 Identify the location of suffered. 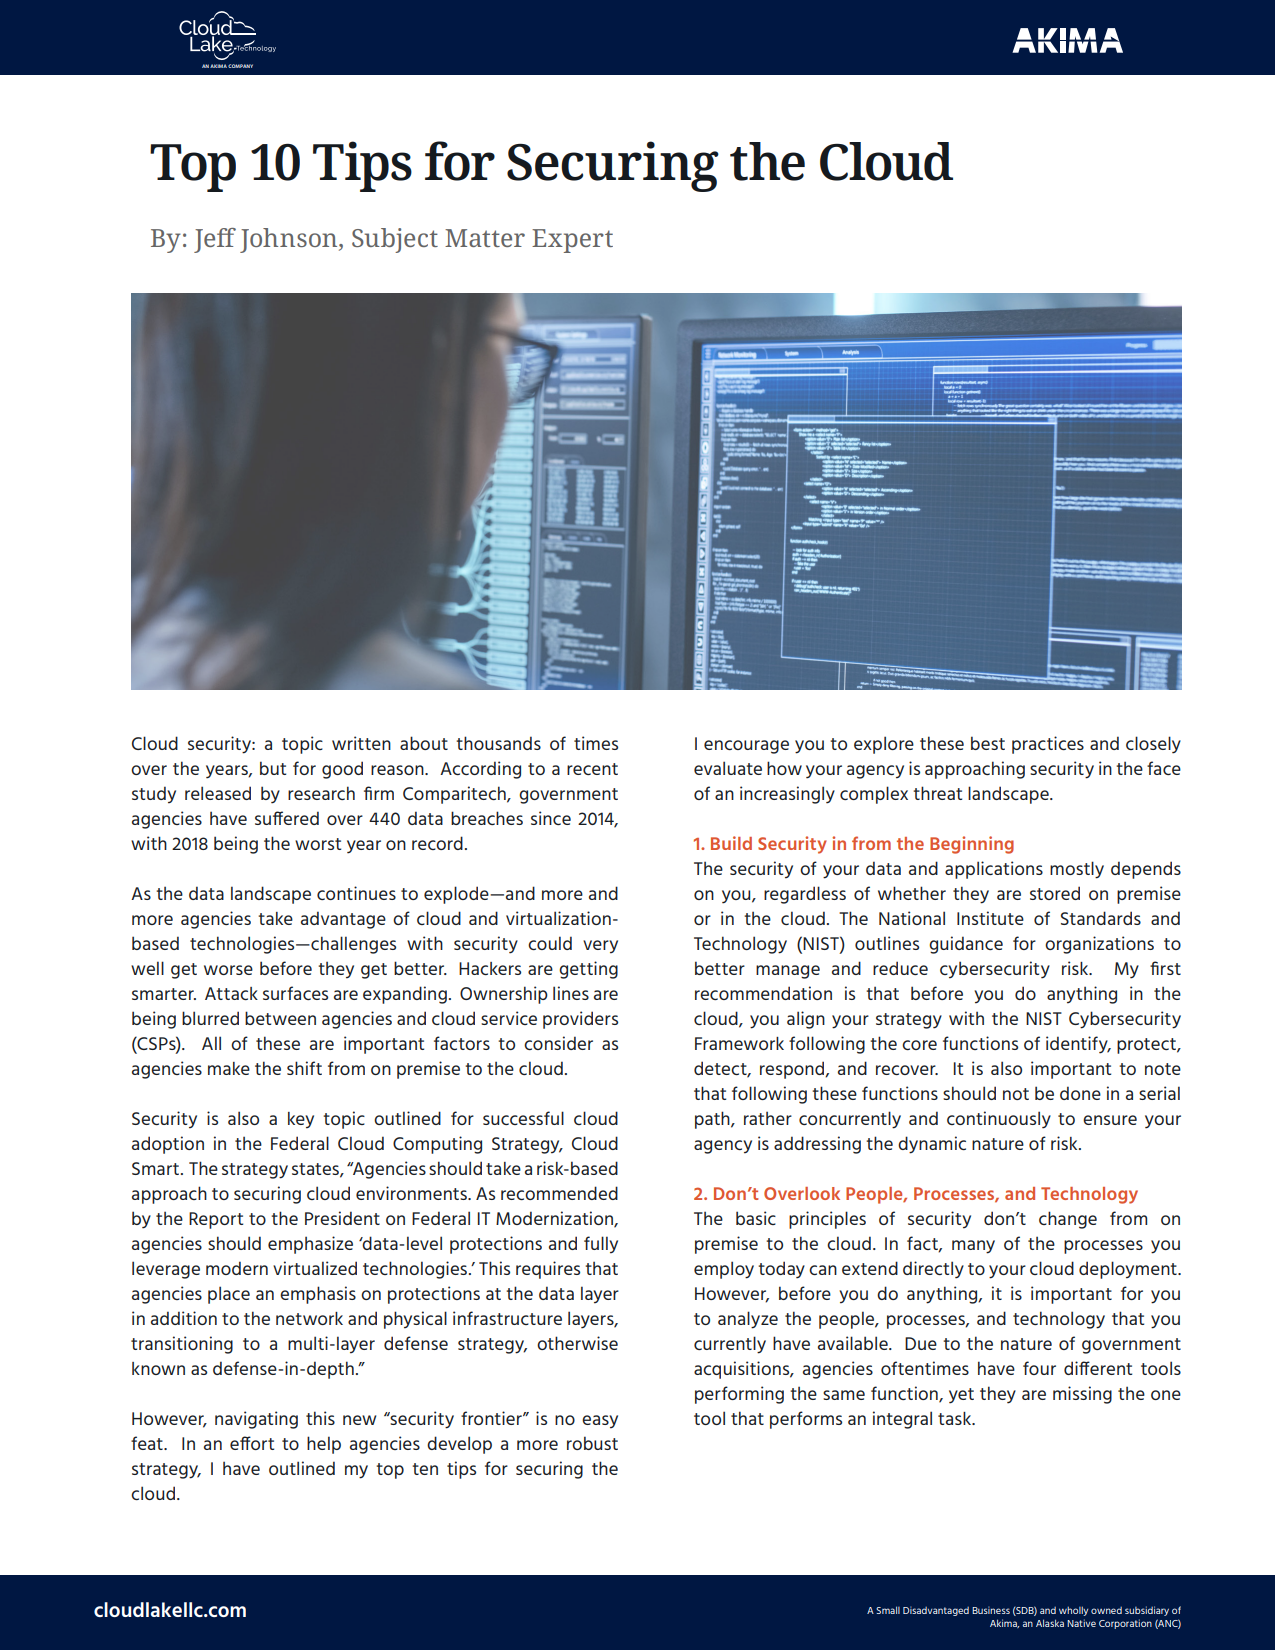
(287, 818).
